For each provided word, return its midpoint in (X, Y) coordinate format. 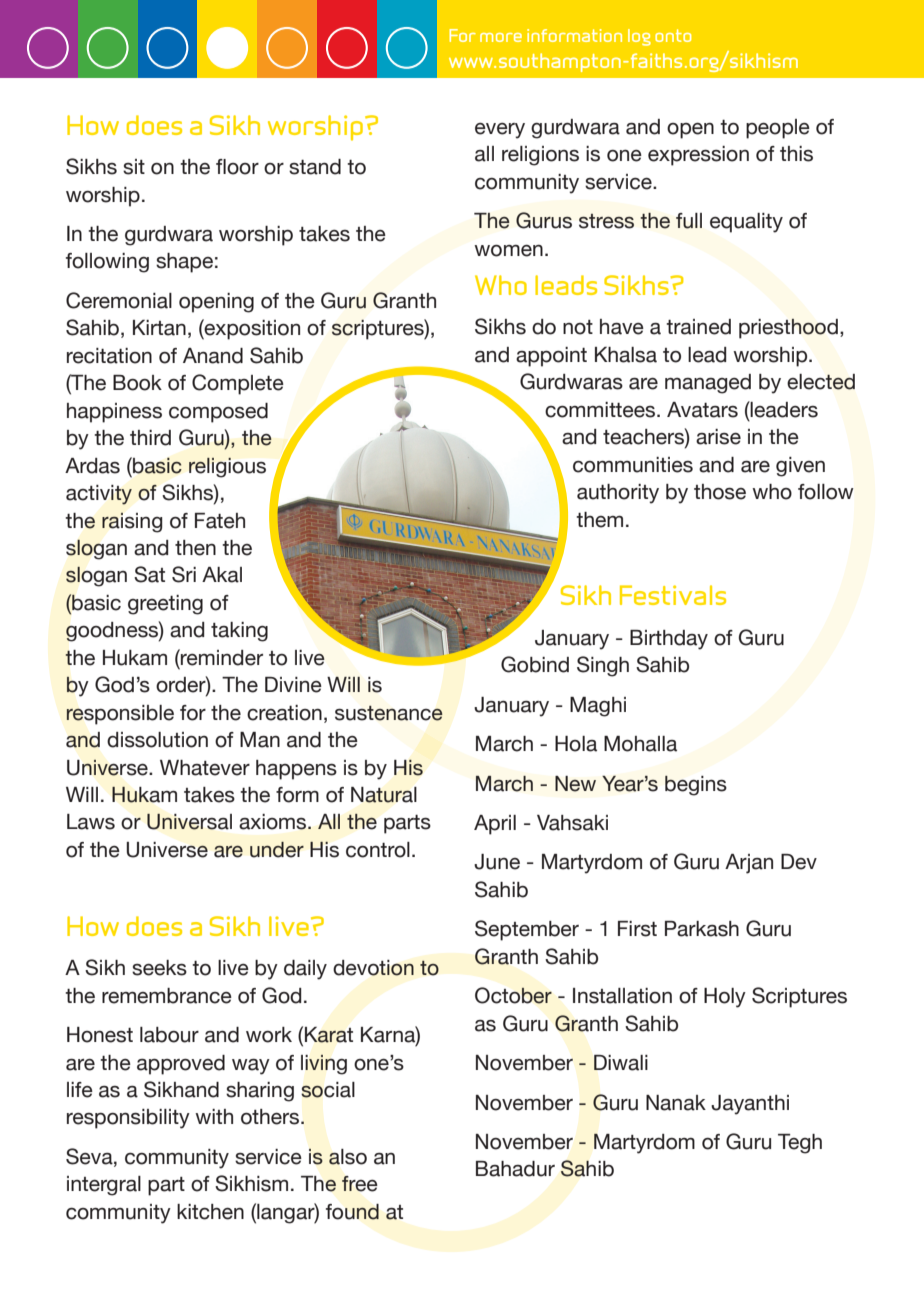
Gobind (535, 664)
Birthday (669, 640)
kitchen (210, 1212)
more (501, 37)
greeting (165, 605)
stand (315, 167)
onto (673, 35)
